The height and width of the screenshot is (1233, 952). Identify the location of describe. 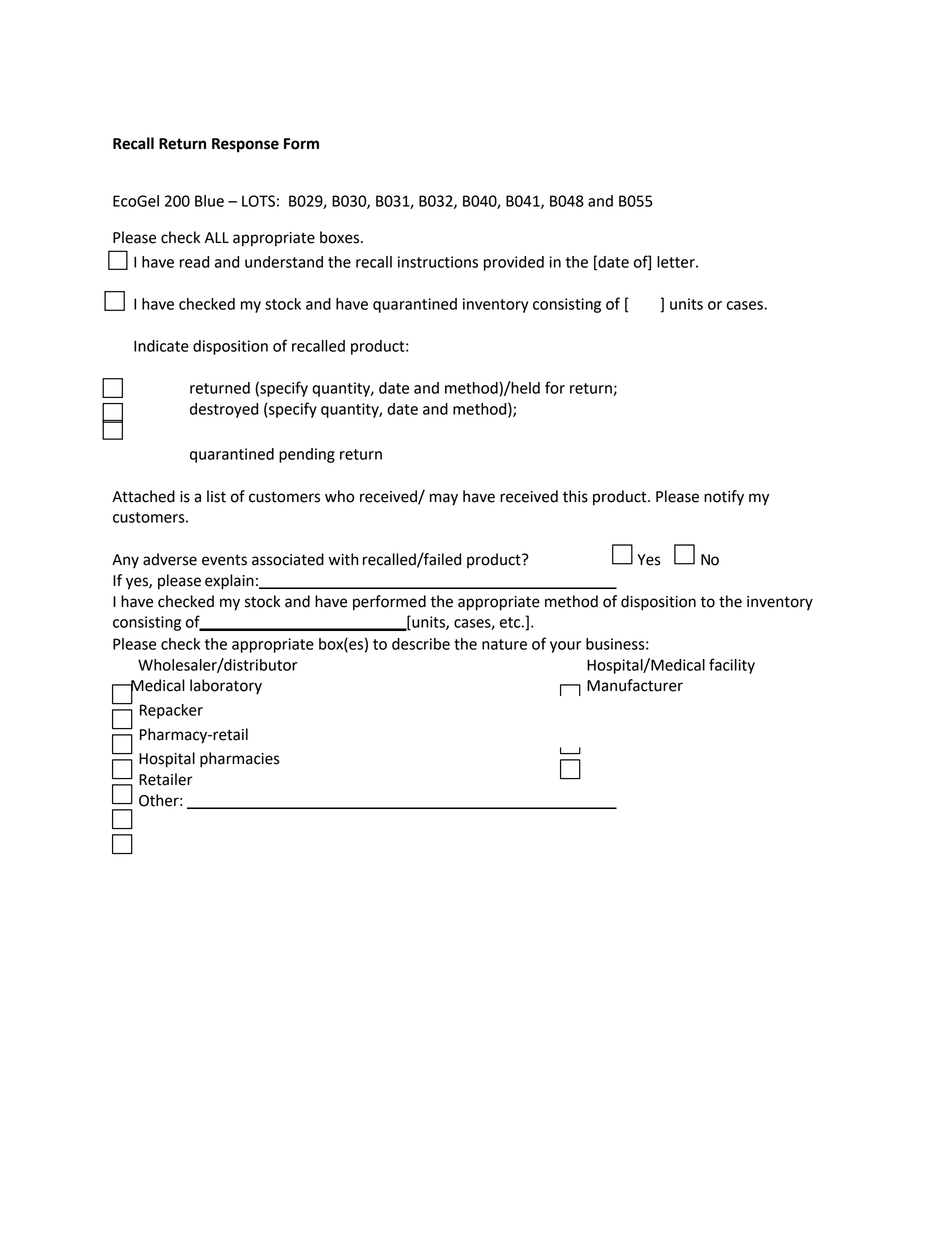
(421, 644).
